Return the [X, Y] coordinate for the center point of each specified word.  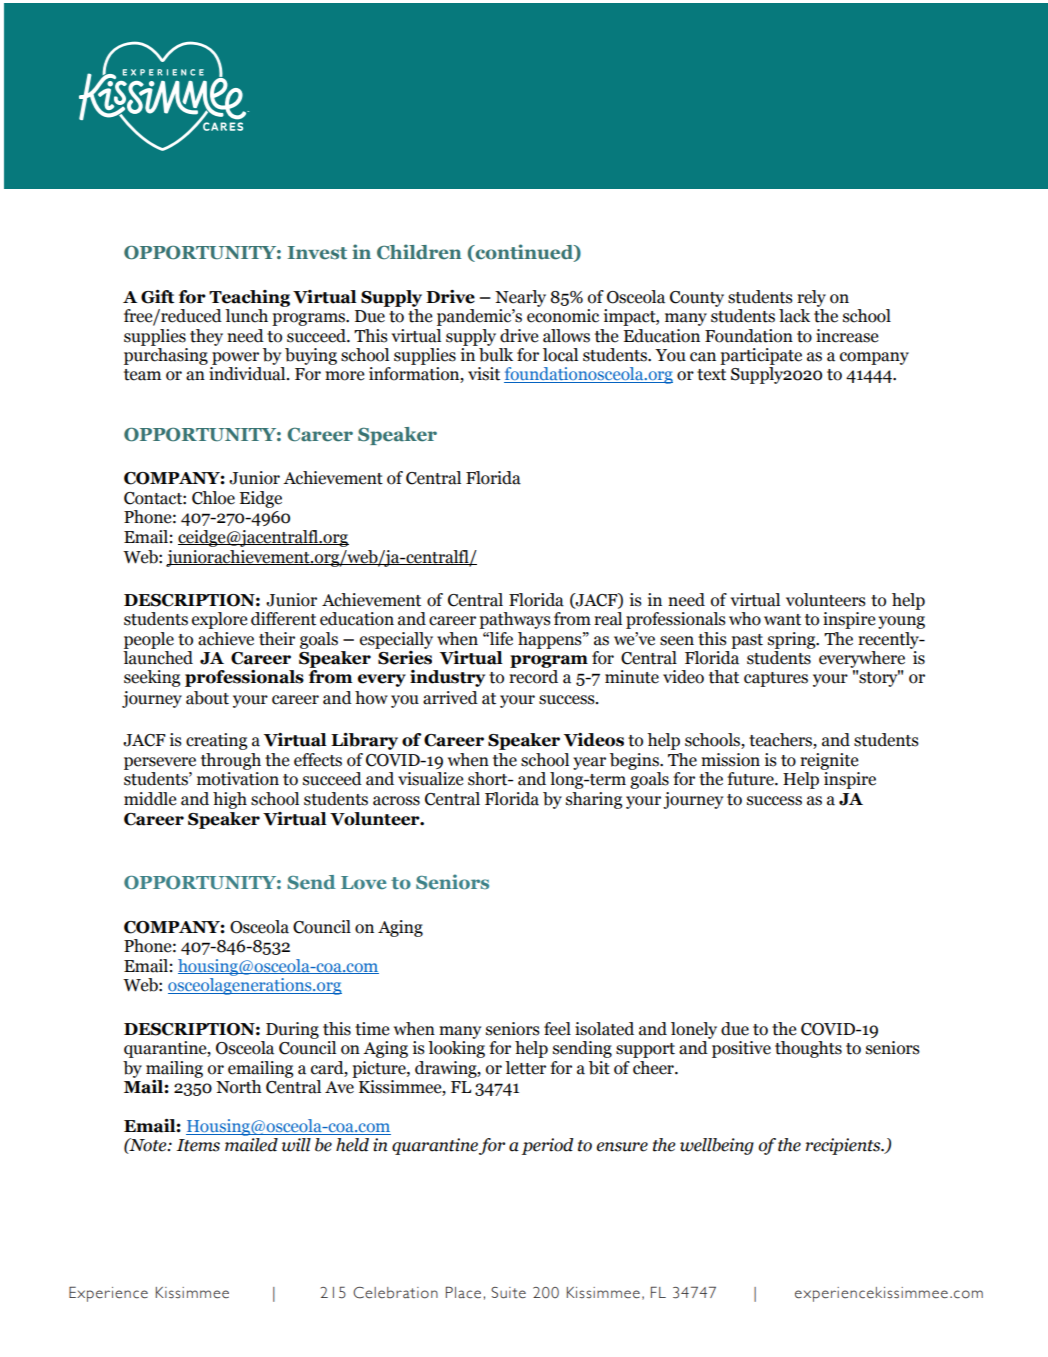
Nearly [520, 298]
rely [811, 298]
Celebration [395, 1293]
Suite [508, 1293]
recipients [844, 1146]
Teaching [249, 298]
